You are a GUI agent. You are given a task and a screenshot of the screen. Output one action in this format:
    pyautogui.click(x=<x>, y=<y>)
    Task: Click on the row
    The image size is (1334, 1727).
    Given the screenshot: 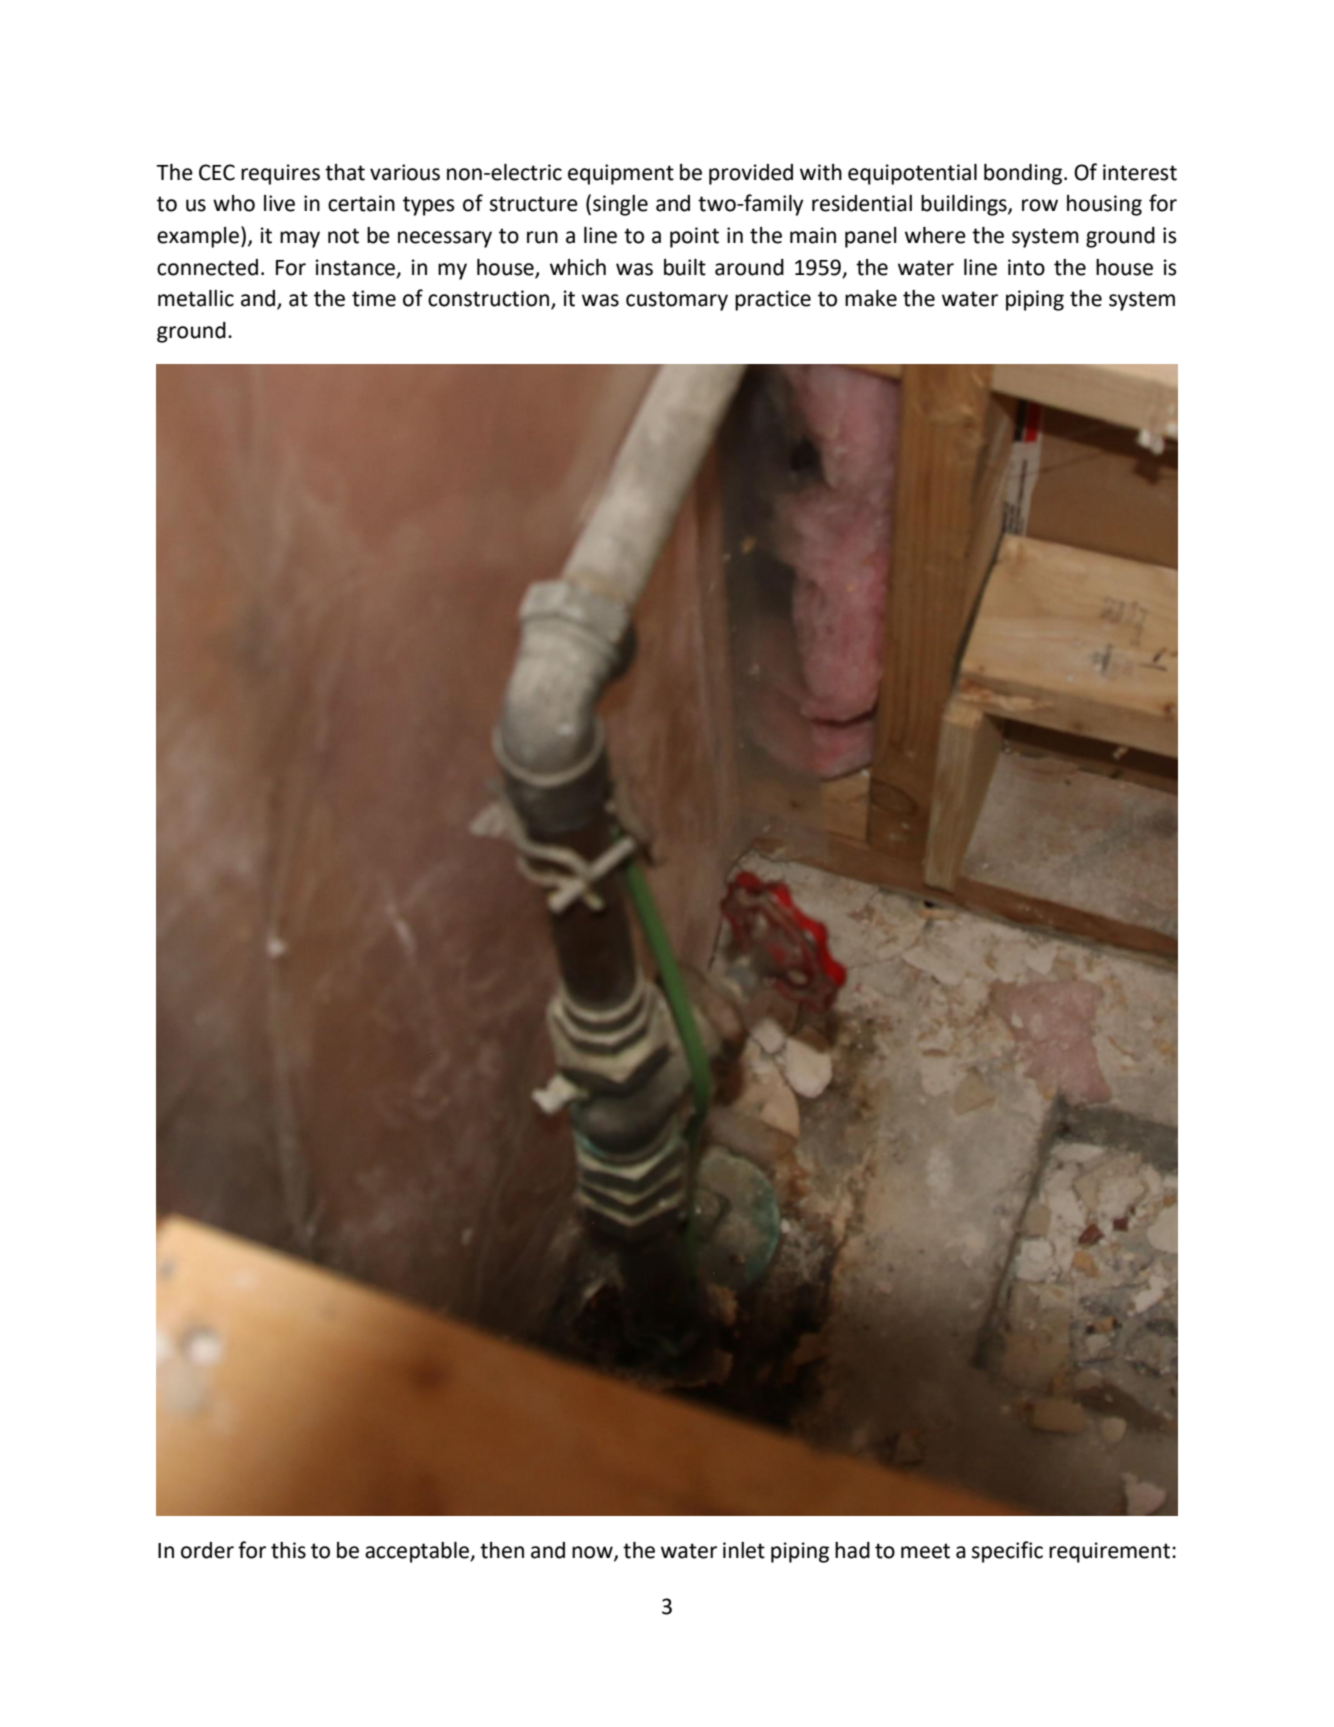 What is the action you would take?
    pyautogui.click(x=1040, y=205)
